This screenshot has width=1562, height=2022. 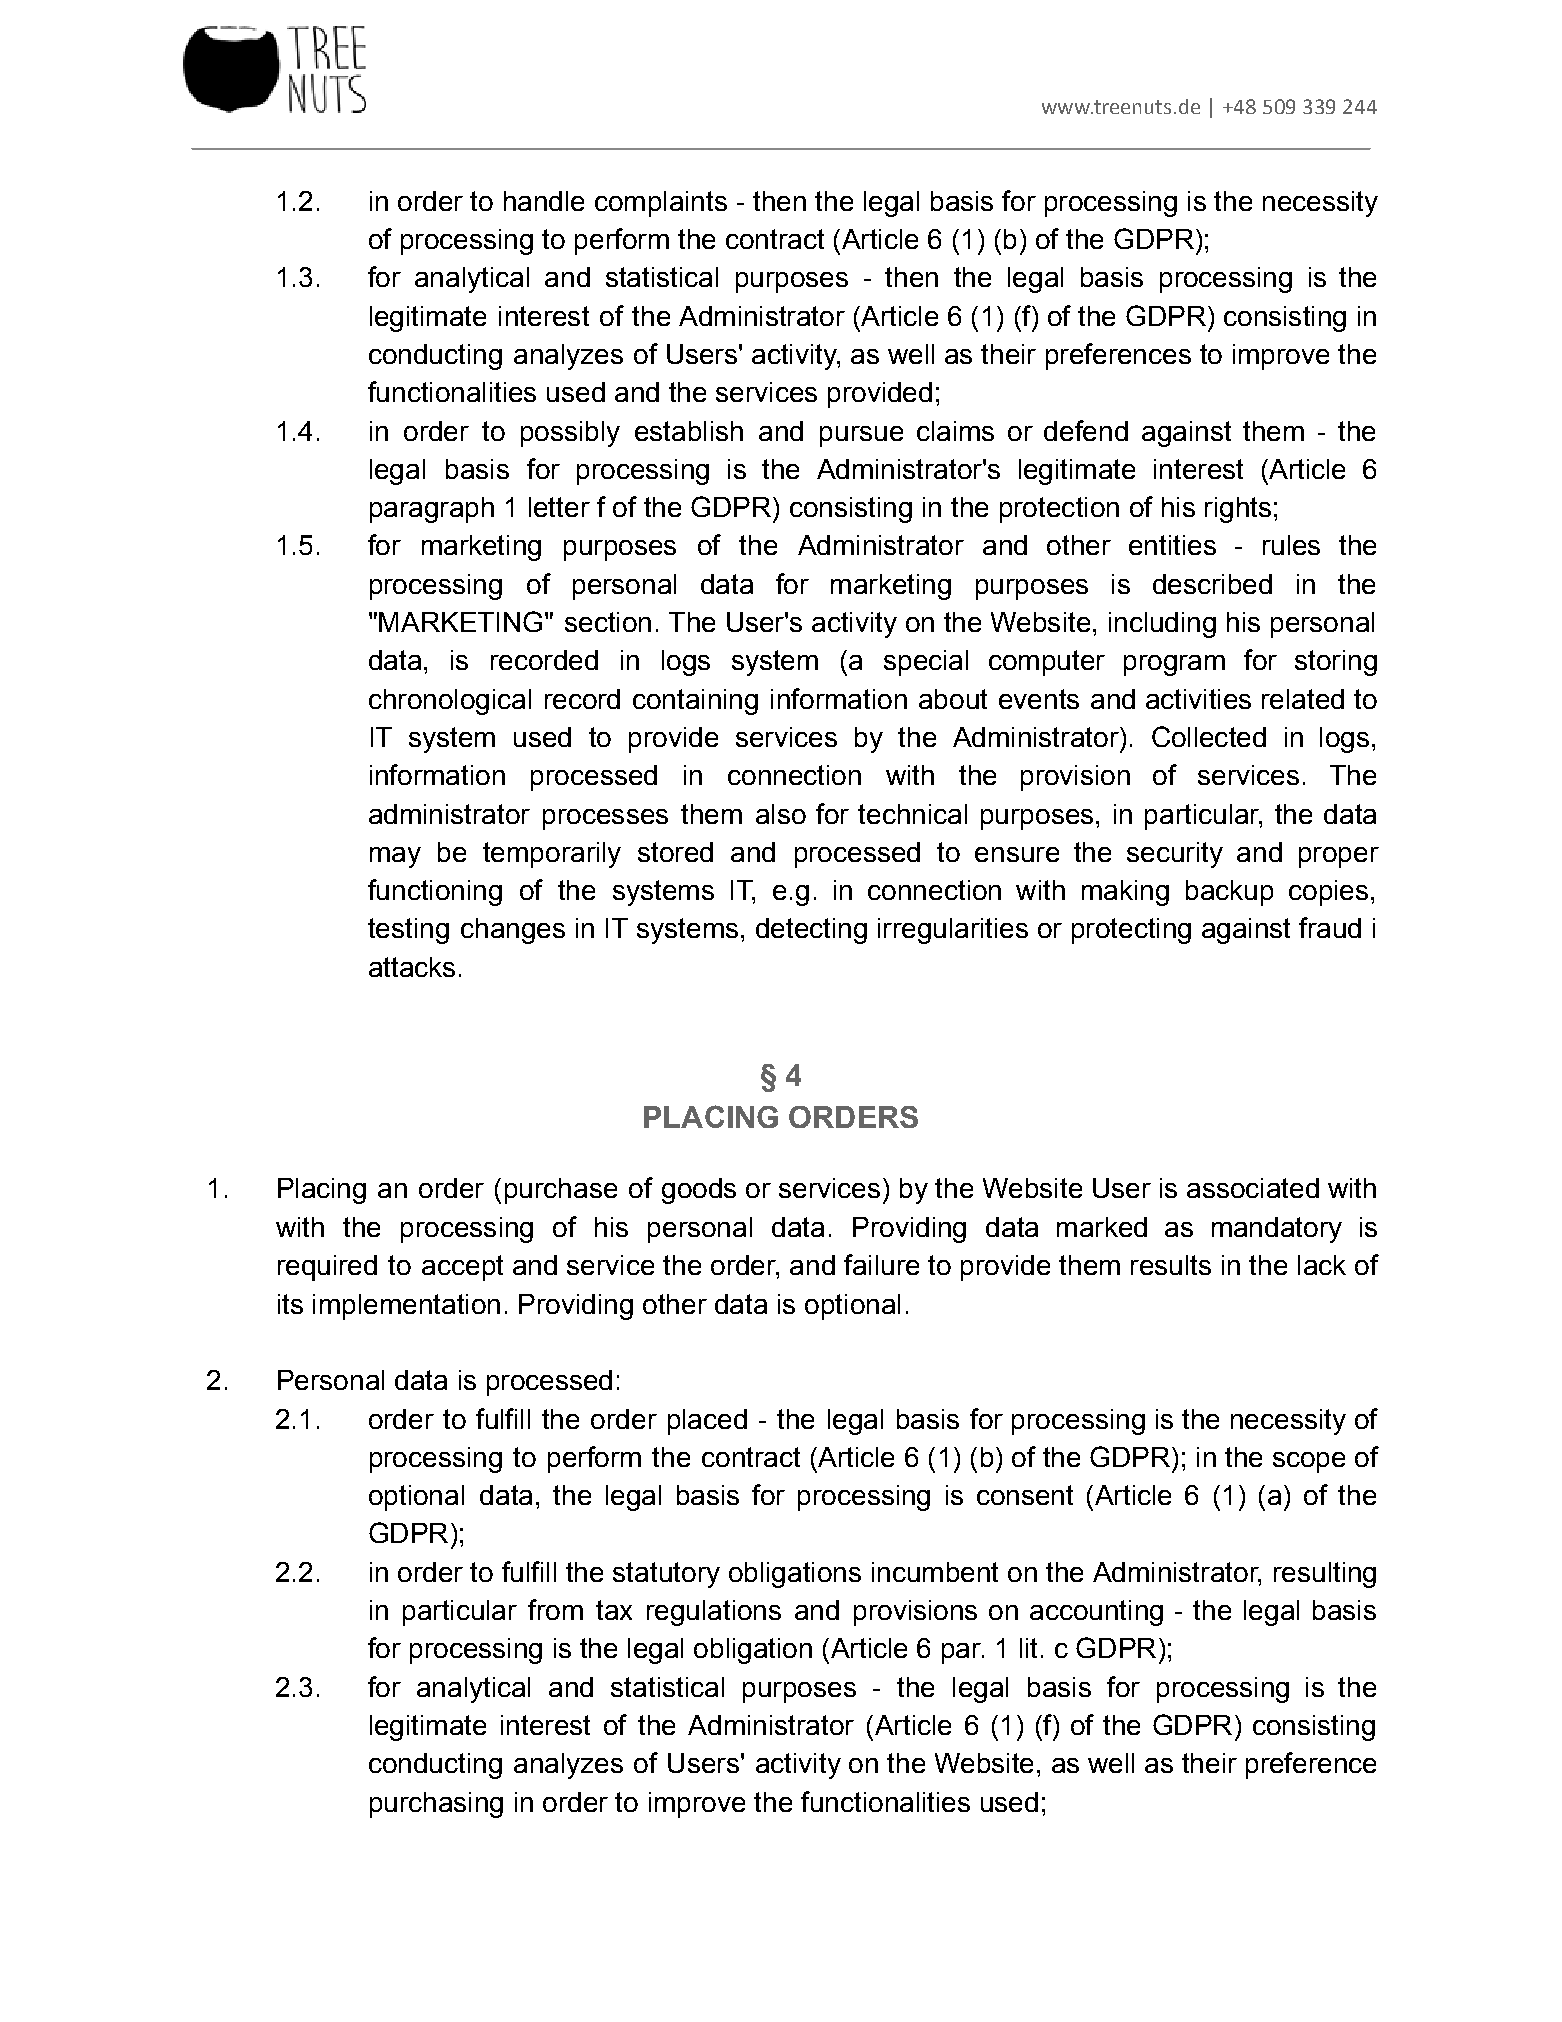 What do you see at coordinates (1086, 430) in the screenshot?
I see `defend` at bounding box center [1086, 430].
